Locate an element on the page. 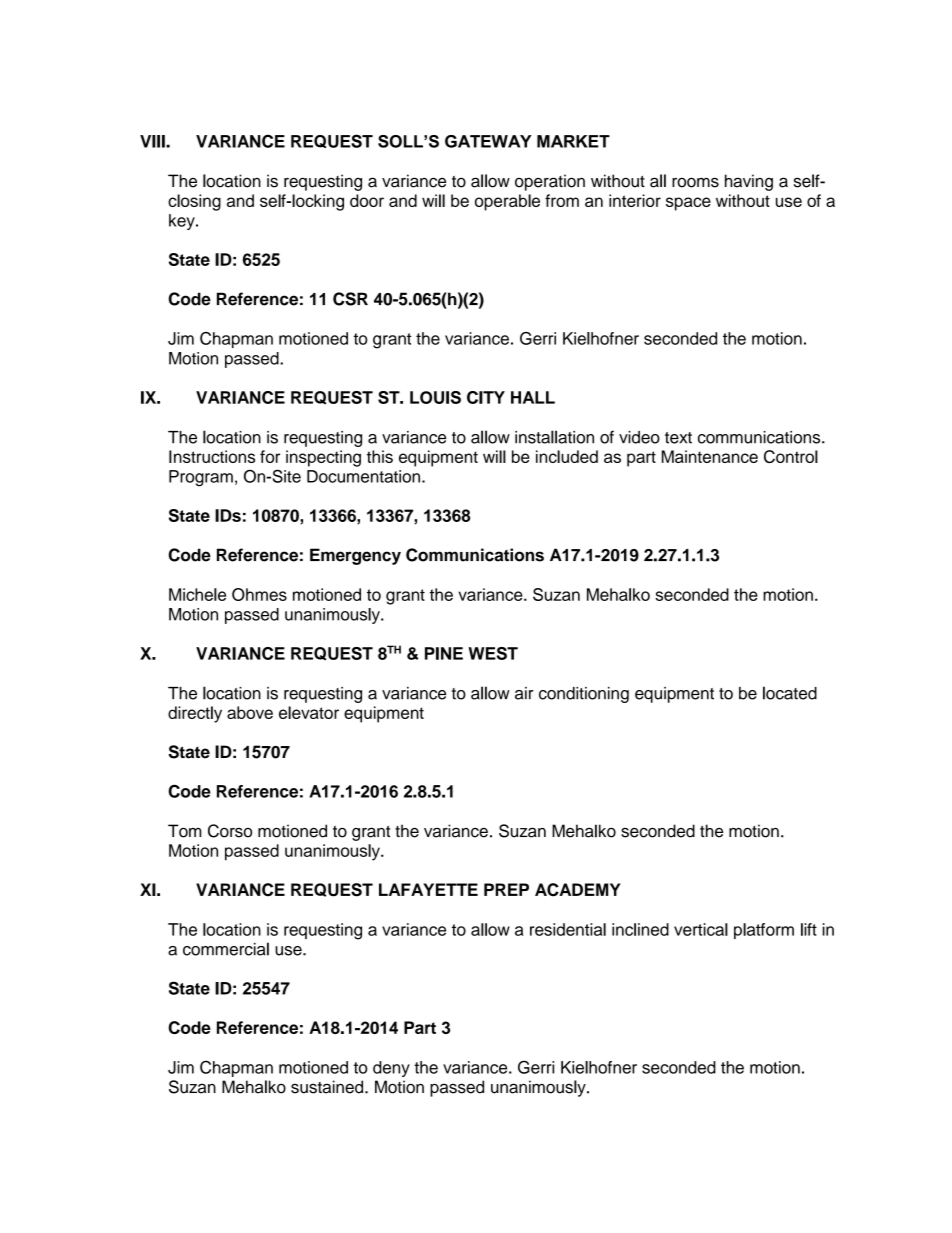 The image size is (952, 1233). platform is located at coordinates (764, 931).
